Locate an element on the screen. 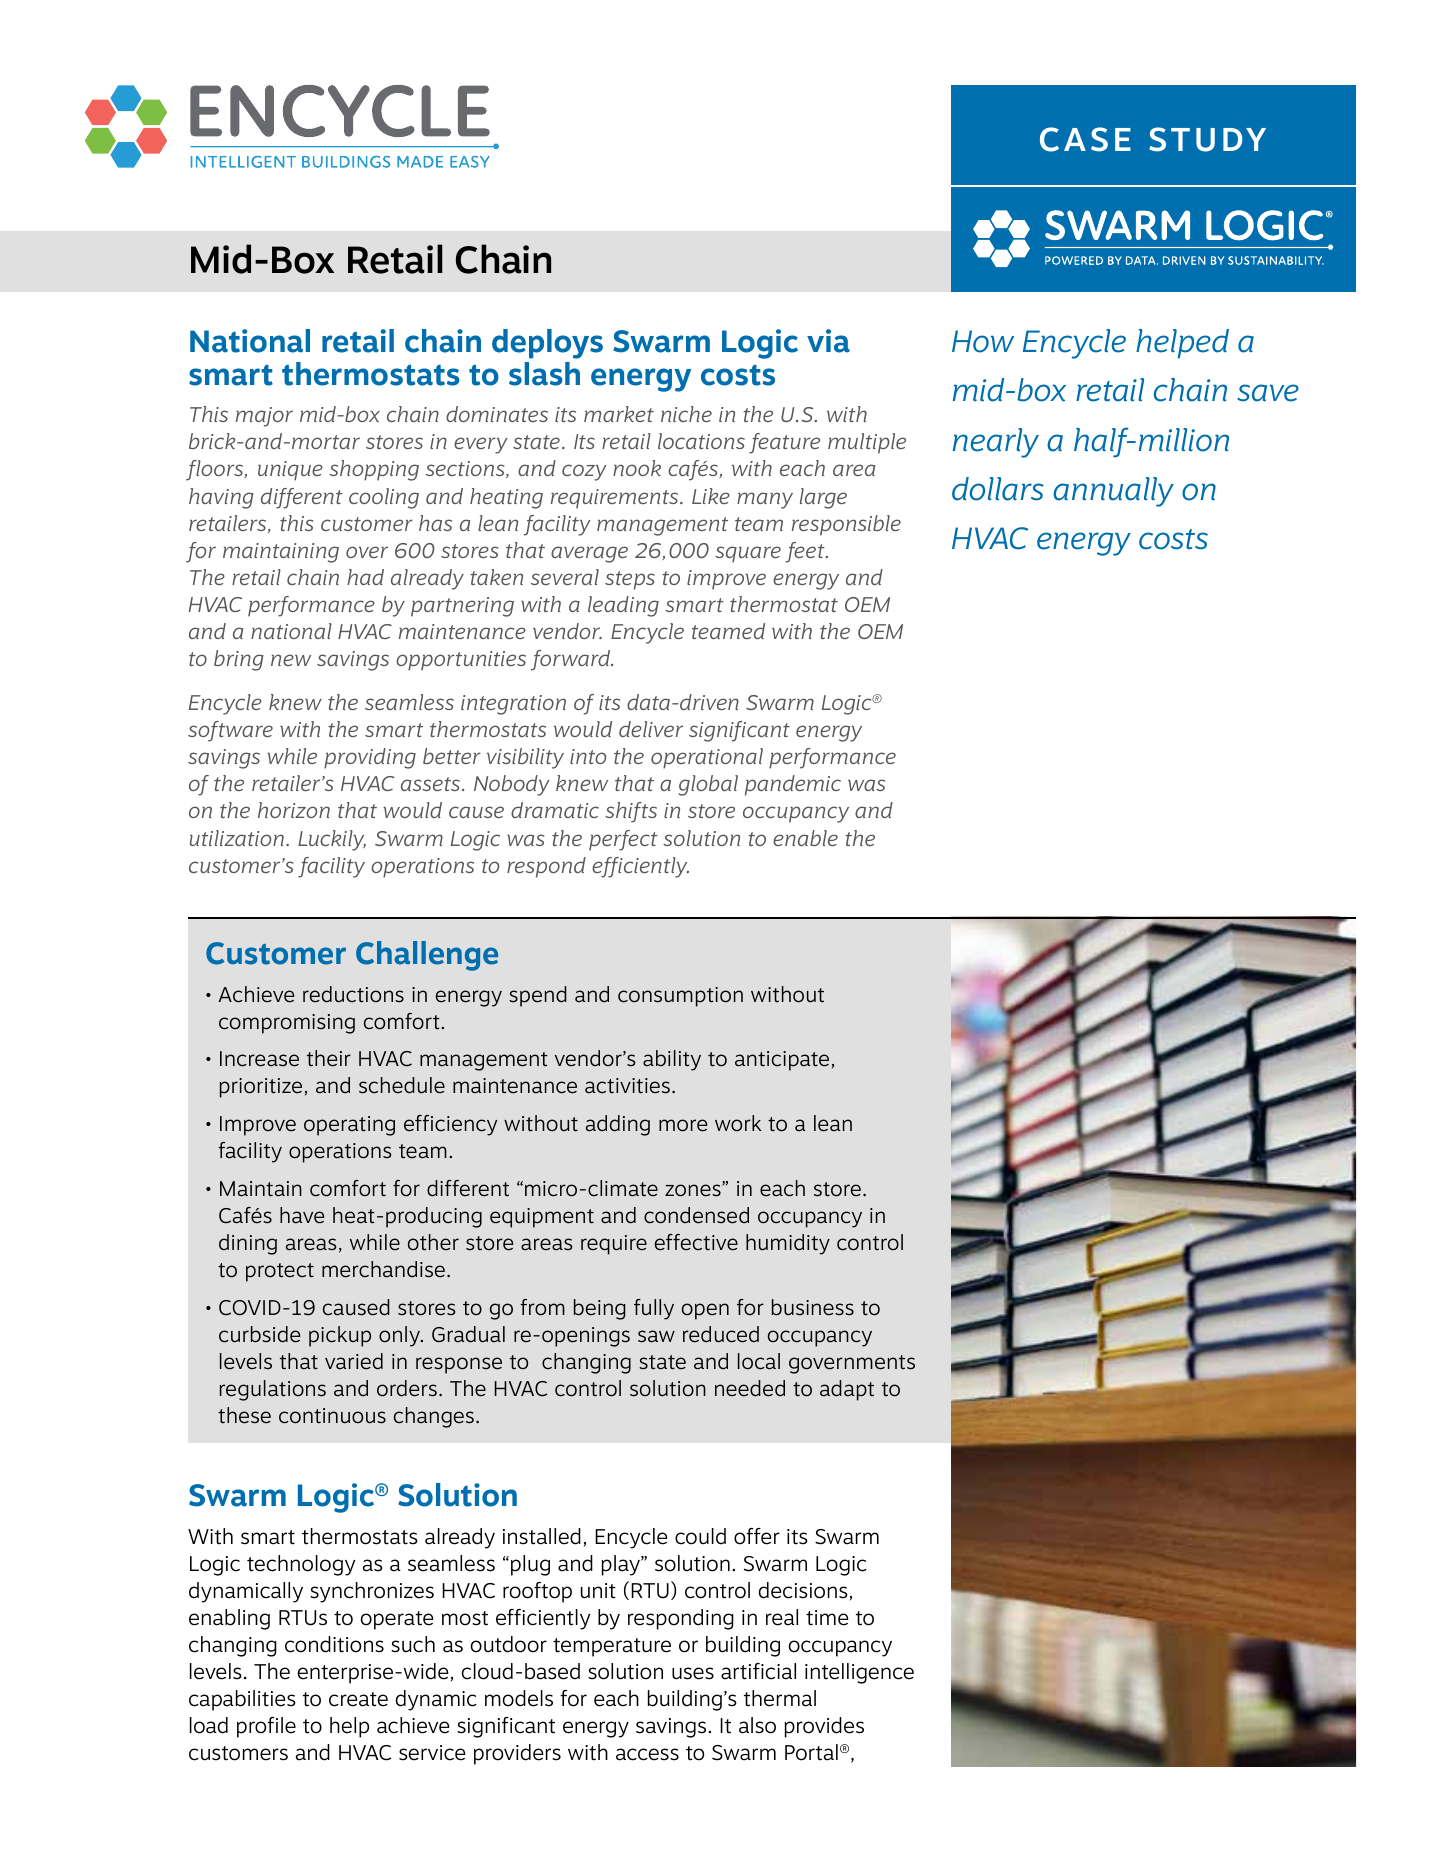  intelligence is located at coordinates (859, 1673).
